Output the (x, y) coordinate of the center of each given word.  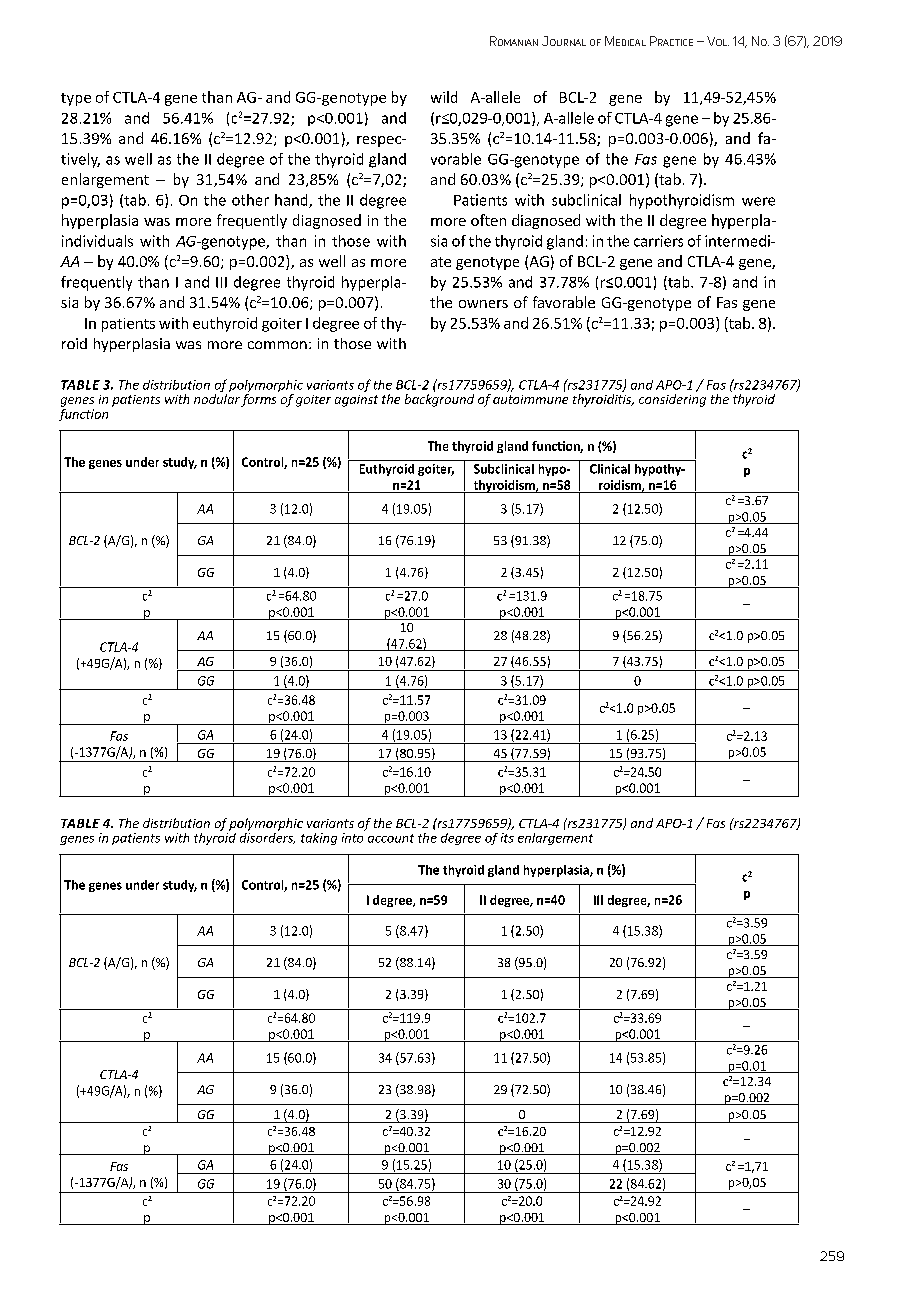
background (439, 400)
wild (444, 97)
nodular (217, 399)
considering (672, 400)
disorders (267, 837)
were (758, 201)
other (250, 200)
